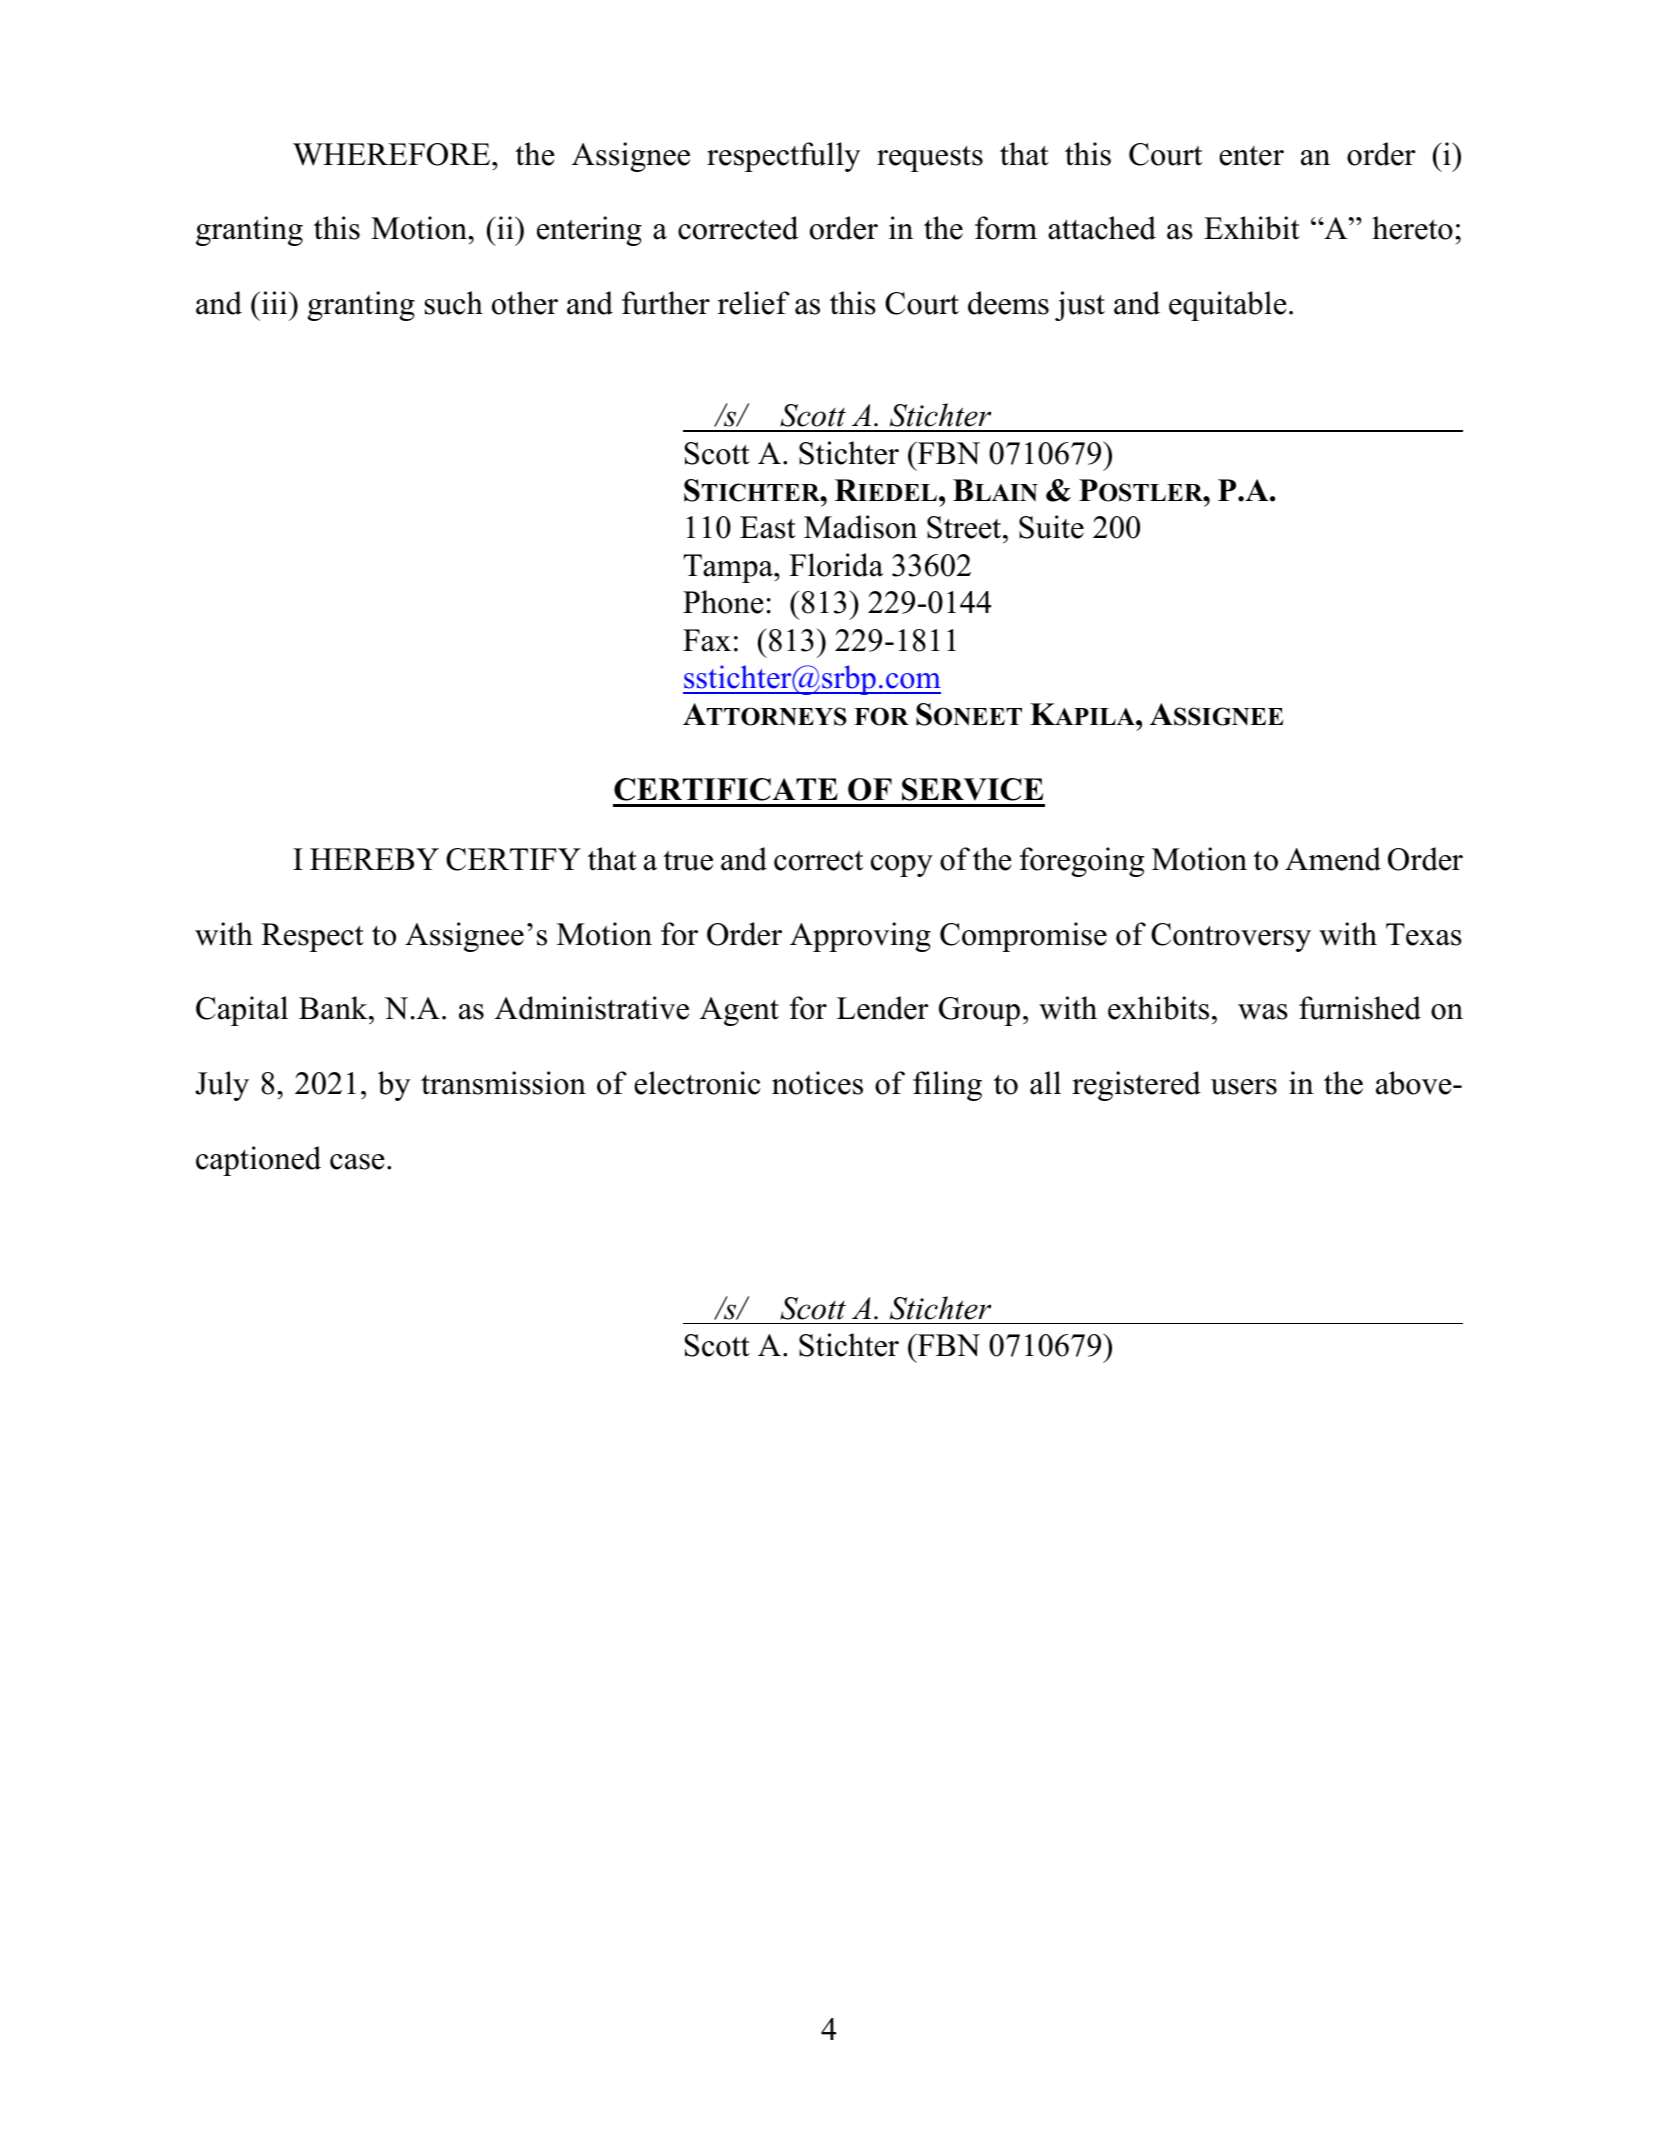 The height and width of the screenshot is (2145, 1658). I want to click on Bank, so click(334, 1008).
